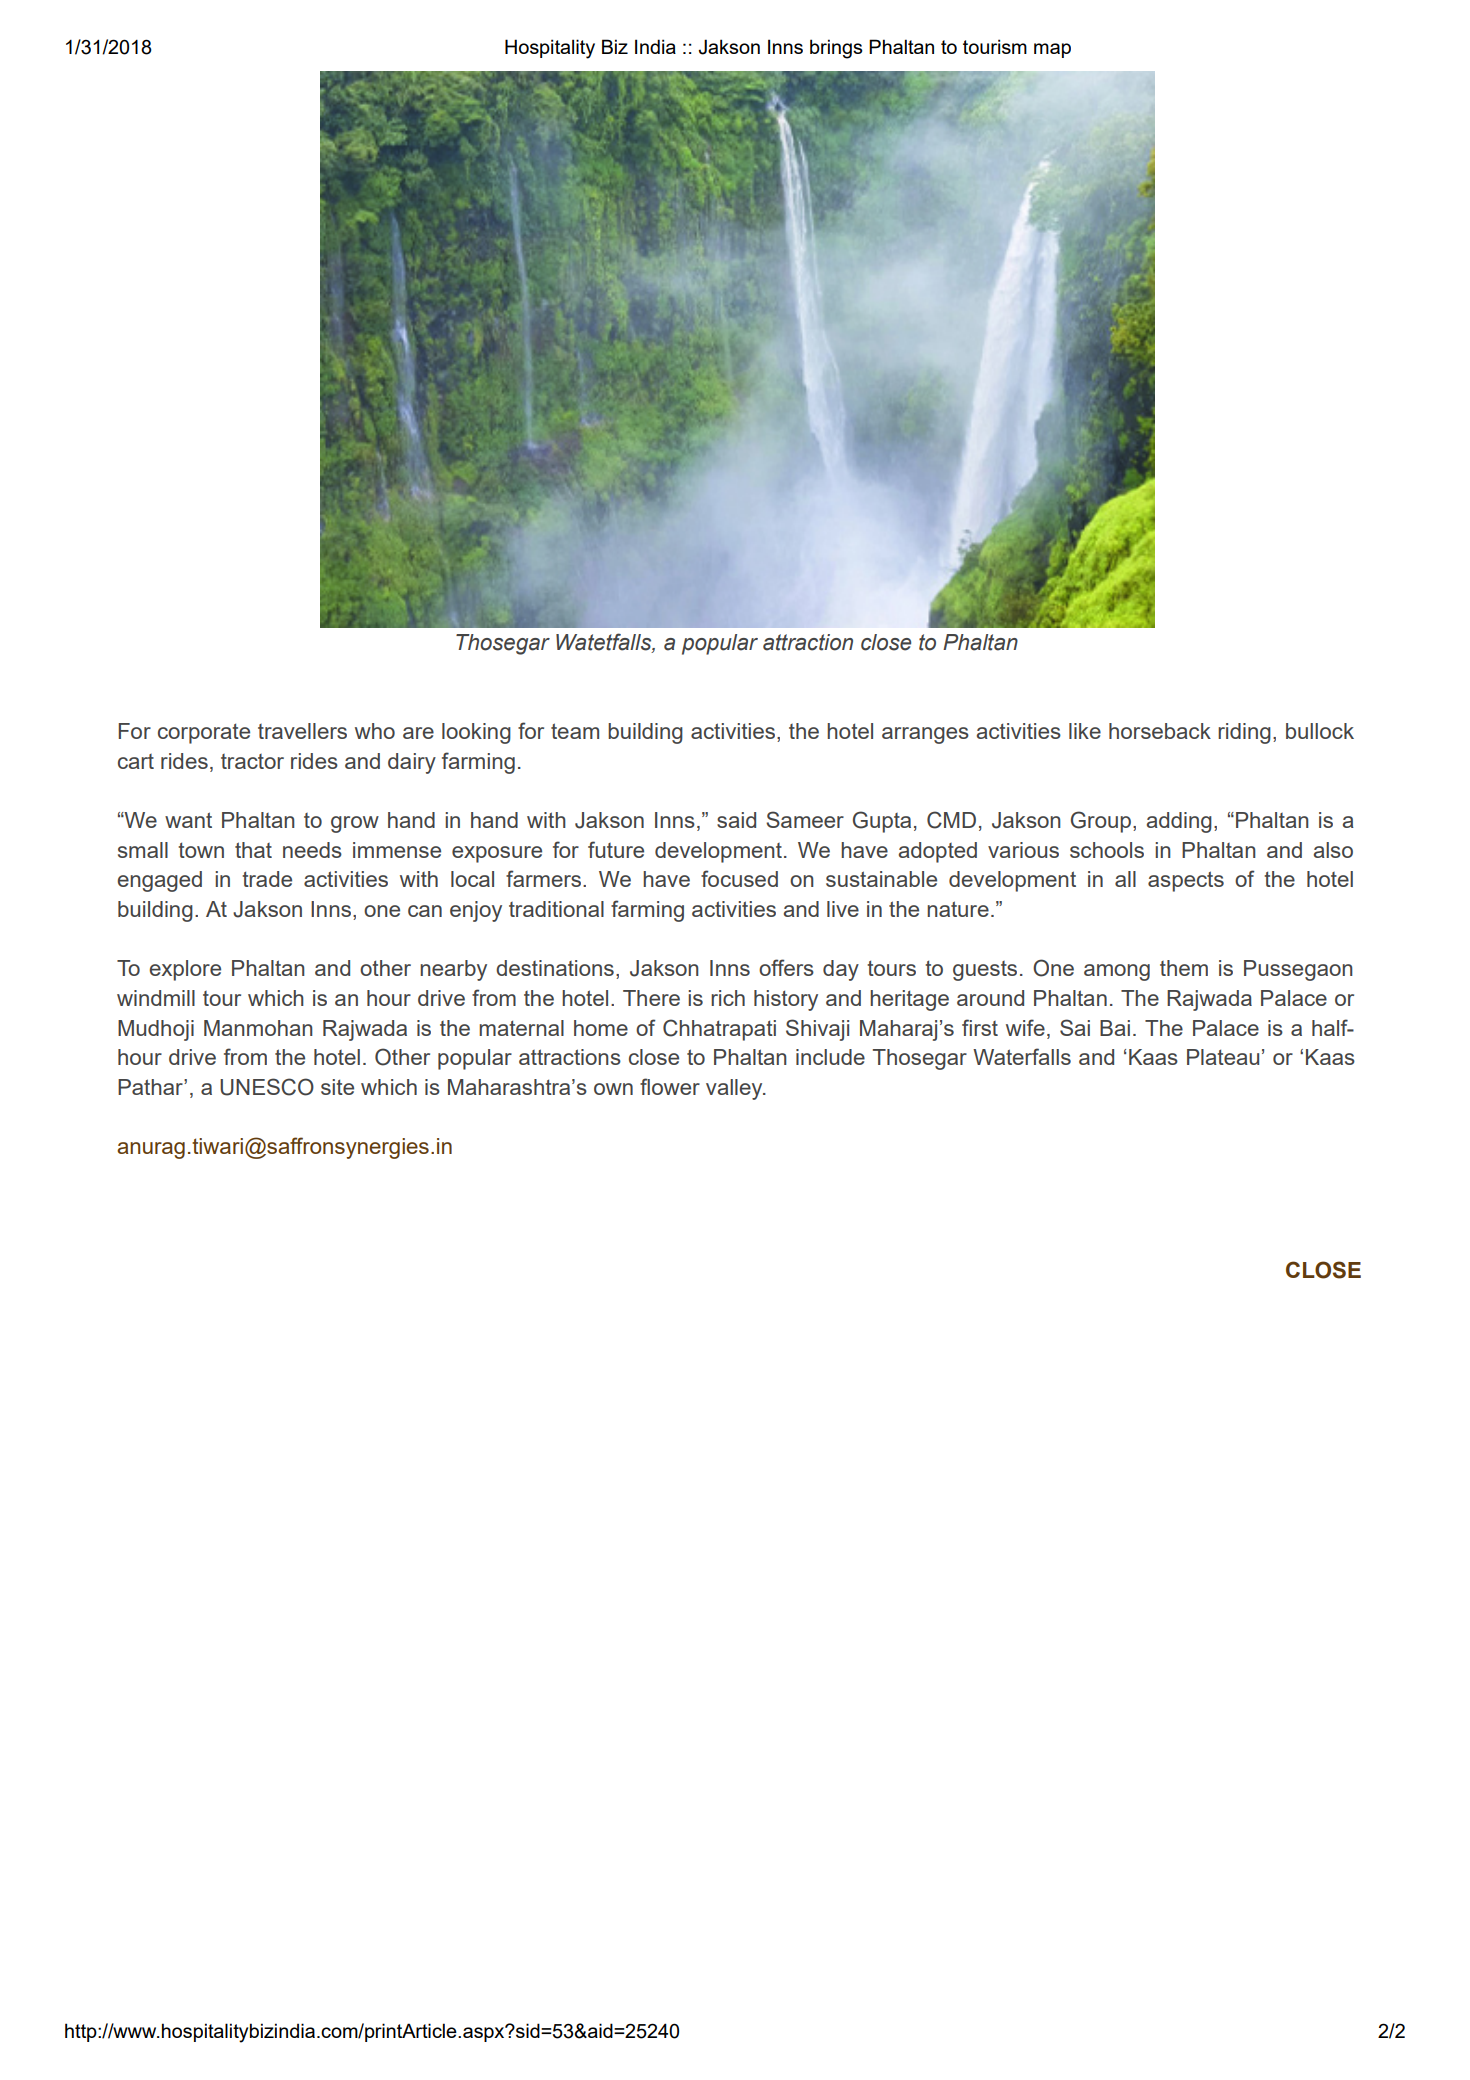 This image has height=2080, width=1470. Describe the element at coordinates (836, 49) in the image. I see `brings` at that location.
